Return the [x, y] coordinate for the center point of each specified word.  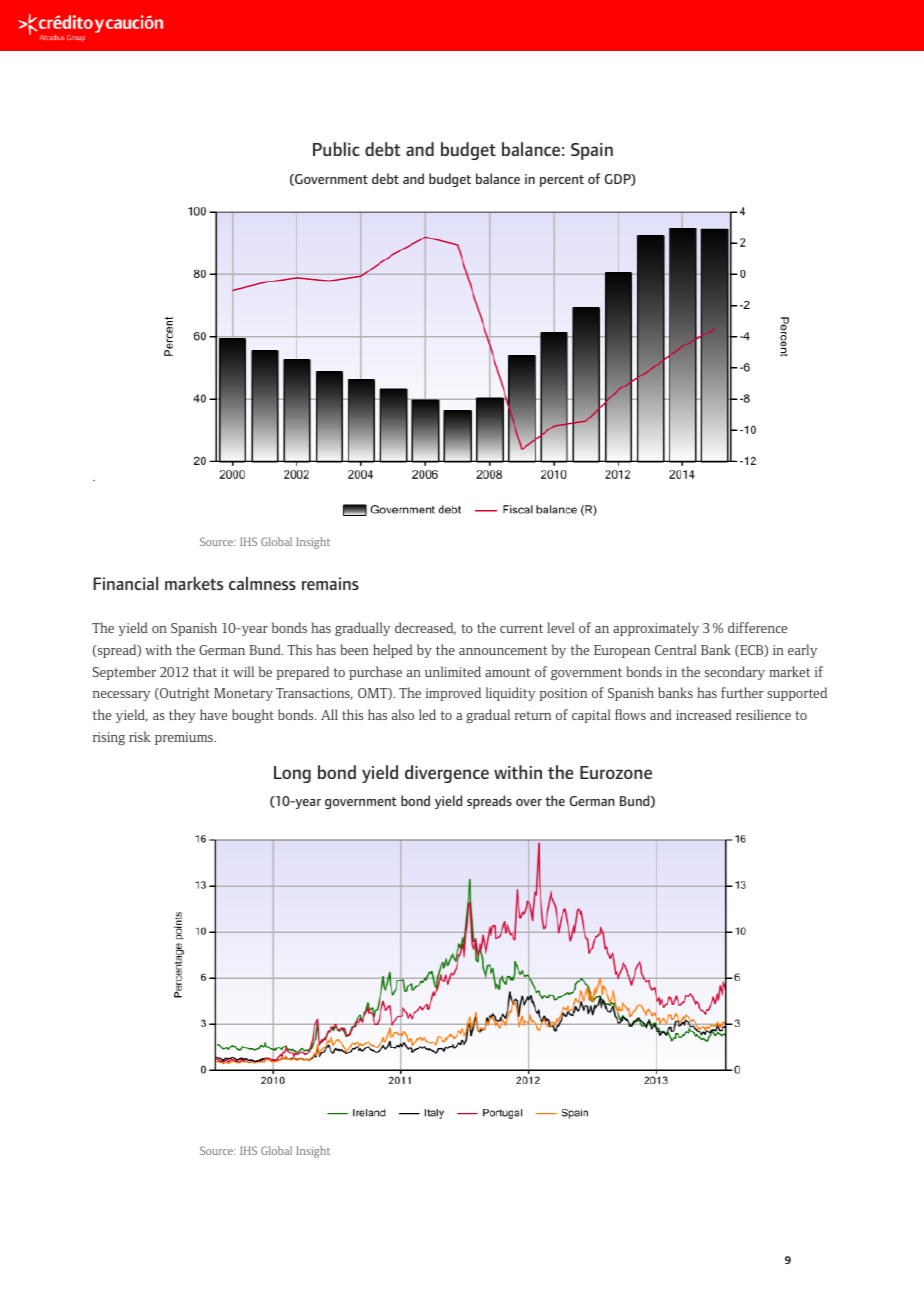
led [427, 714]
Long [292, 774]
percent [562, 181]
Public [336, 149]
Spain [592, 151]
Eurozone [616, 772]
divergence [447, 774]
